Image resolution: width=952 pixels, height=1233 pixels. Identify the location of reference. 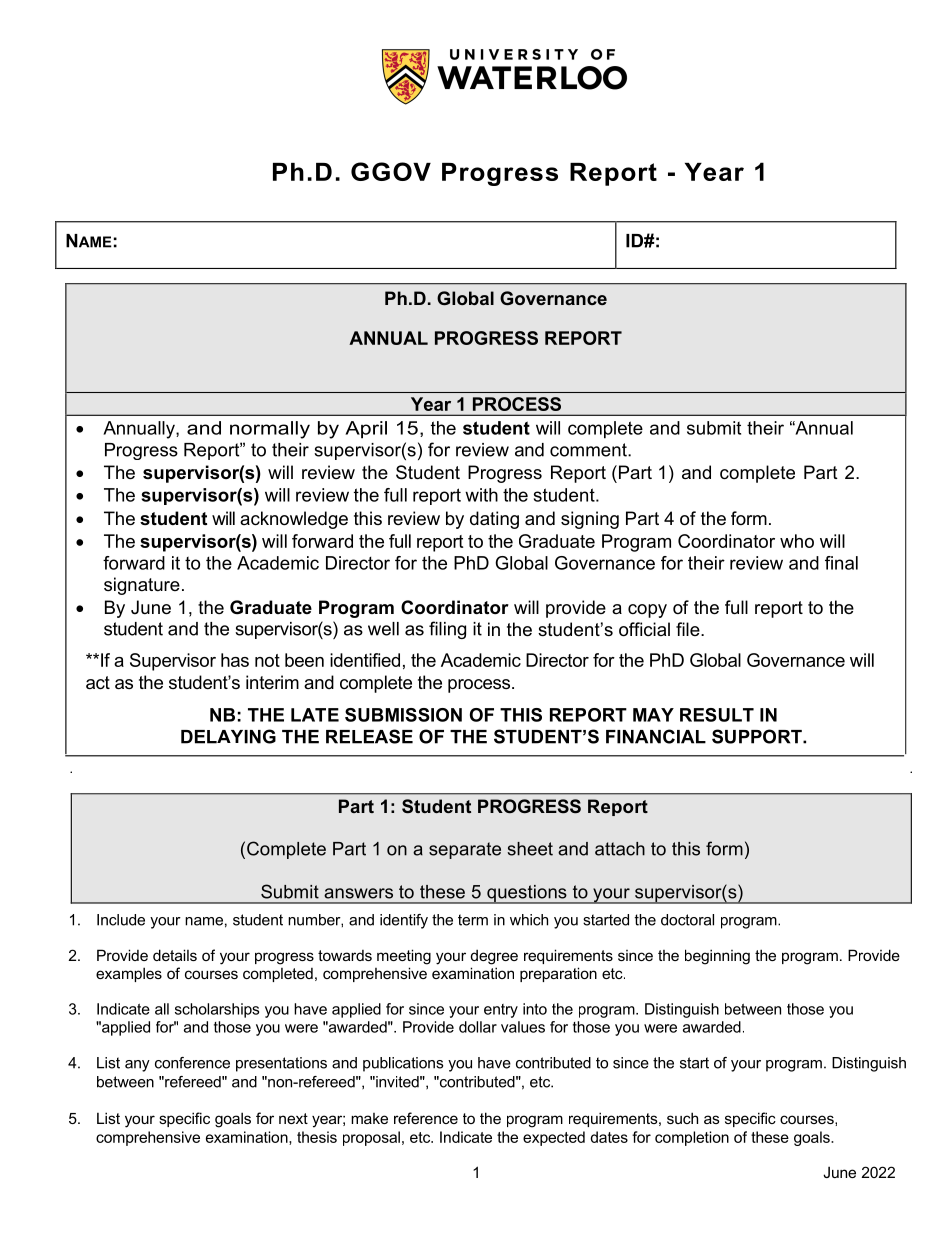
(426, 1118).
